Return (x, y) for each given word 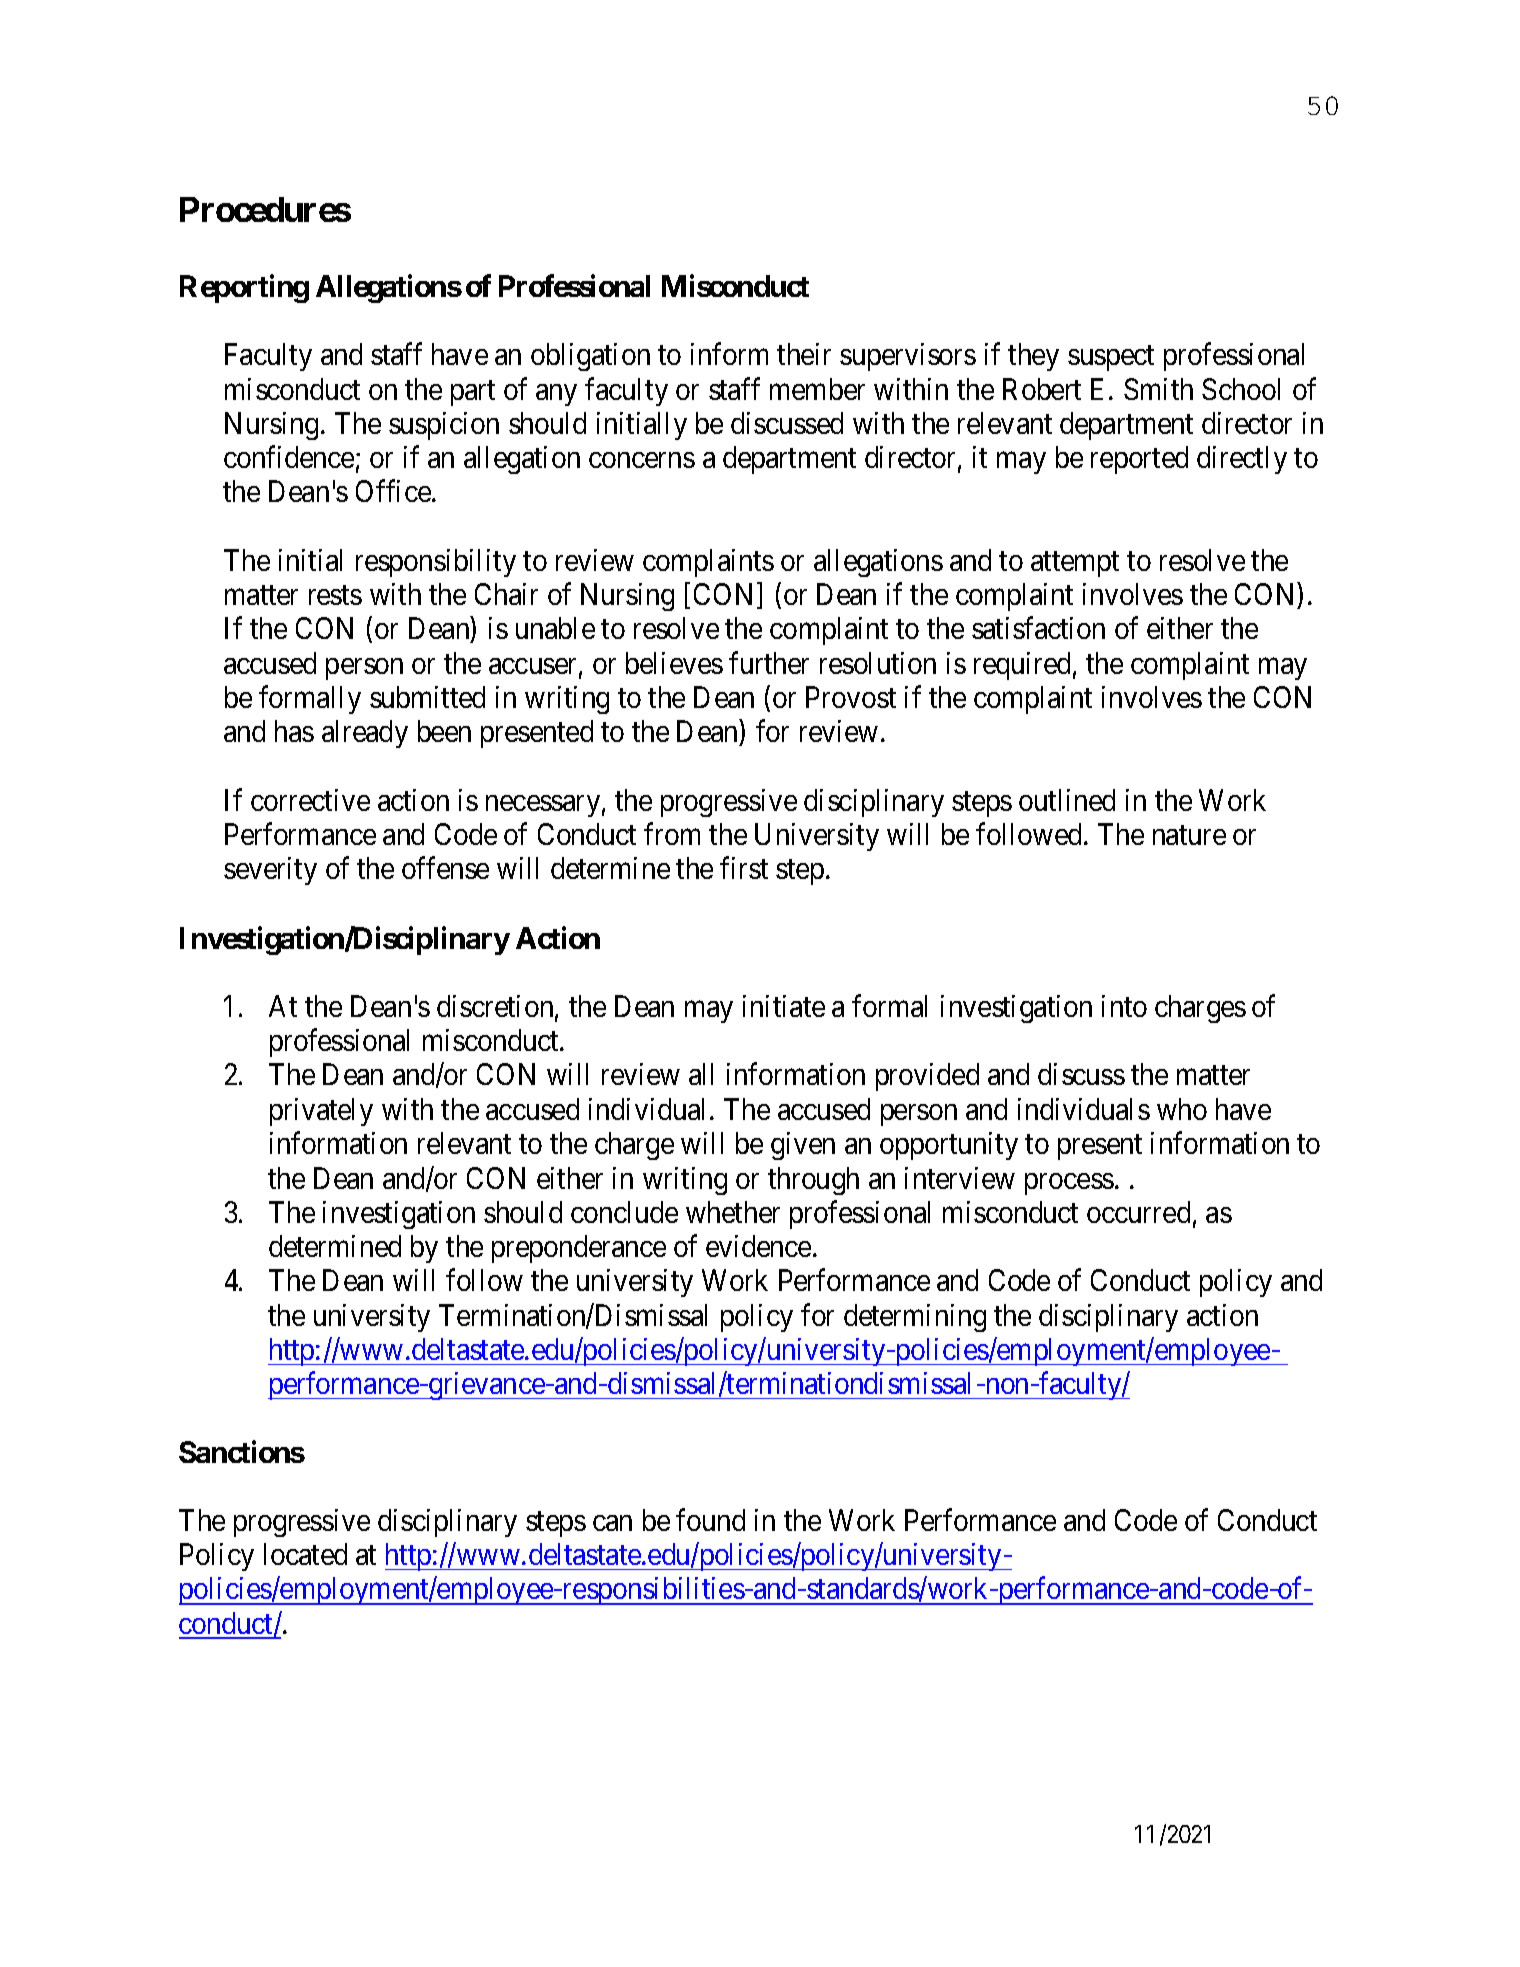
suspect (1111, 358)
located (305, 1554)
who (1182, 1109)
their (804, 354)
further (769, 662)
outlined (1067, 800)
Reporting (244, 289)
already (365, 734)
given (803, 1146)
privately (321, 1112)
